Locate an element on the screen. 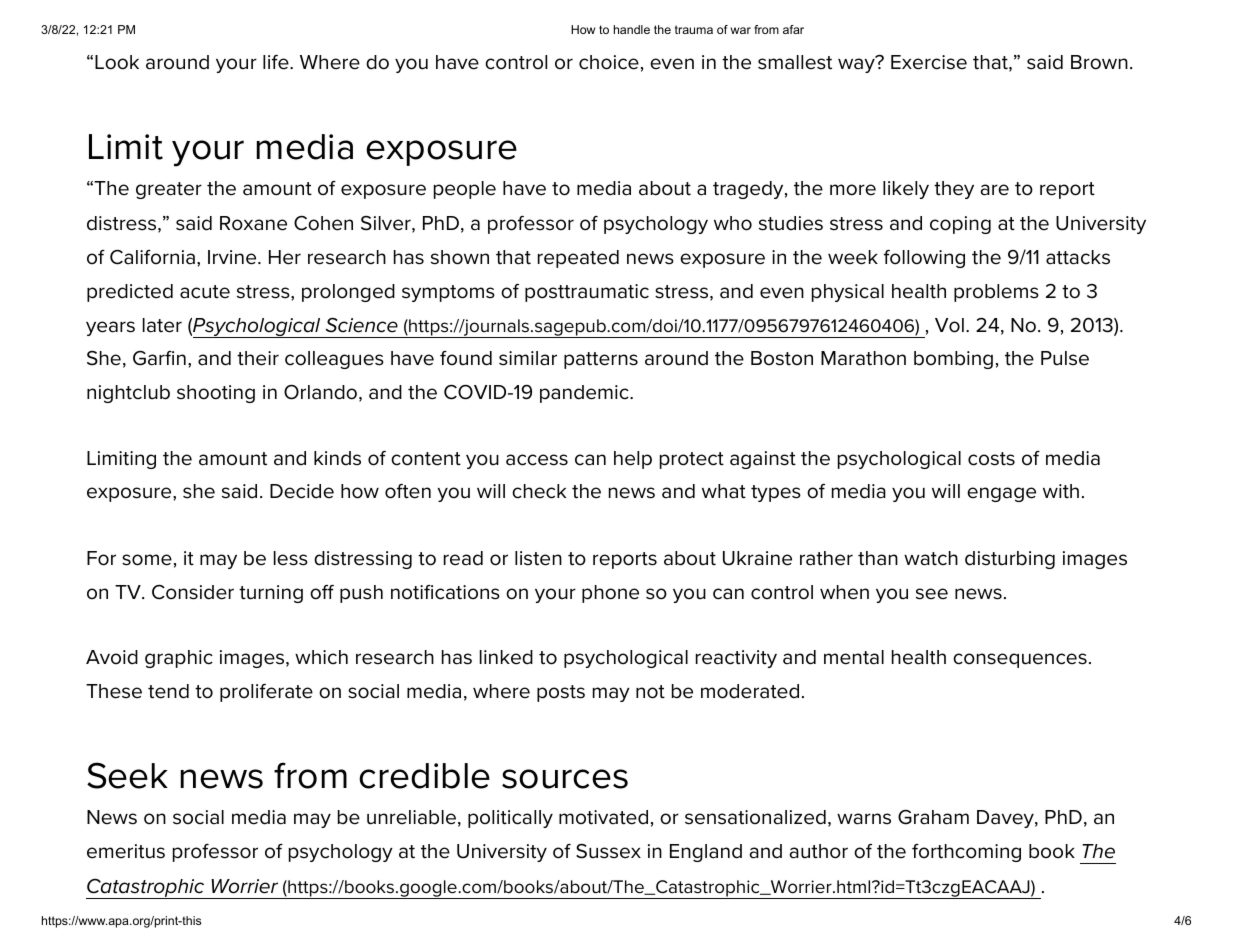 The image size is (1233, 952). Vol is located at coordinates (949, 325).
